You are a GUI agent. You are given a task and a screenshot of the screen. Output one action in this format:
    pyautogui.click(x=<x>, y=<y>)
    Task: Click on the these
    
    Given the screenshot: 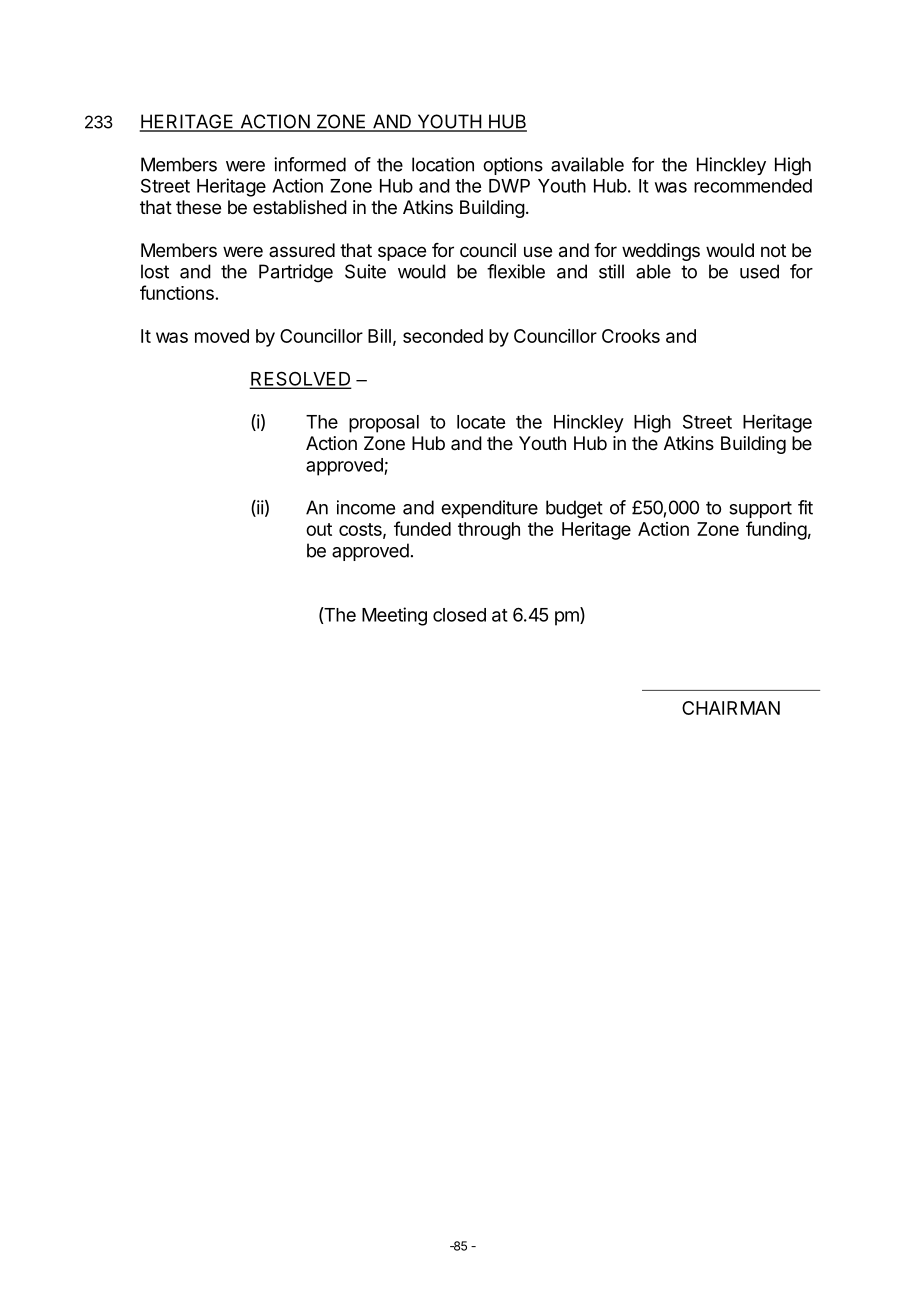 What is the action you would take?
    pyautogui.click(x=198, y=207)
